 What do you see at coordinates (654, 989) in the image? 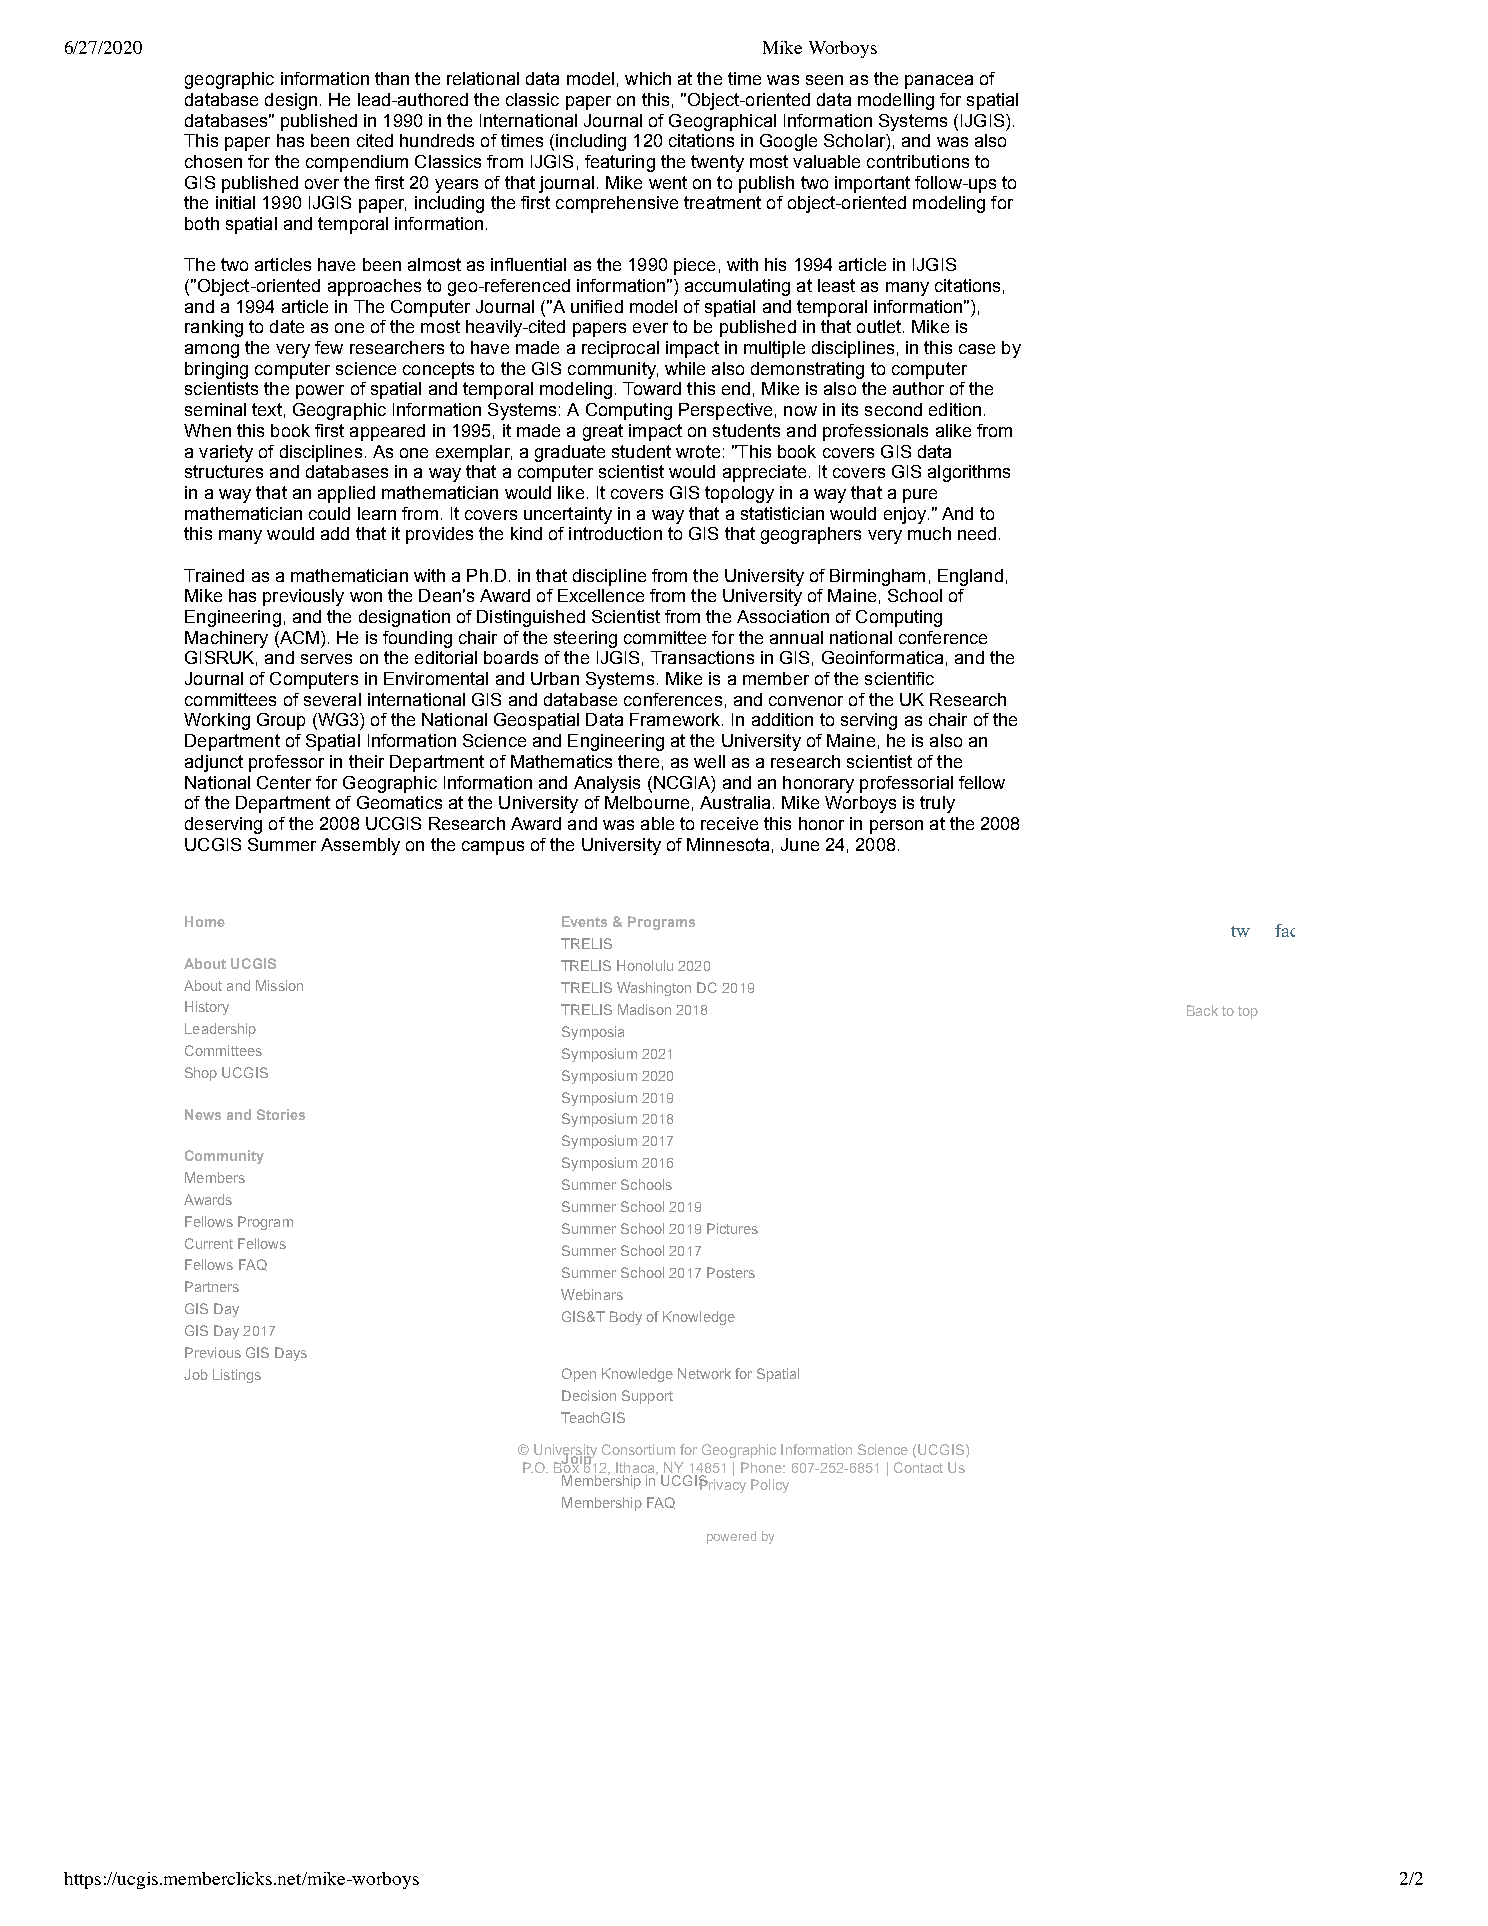
I see `Washington` at bounding box center [654, 989].
